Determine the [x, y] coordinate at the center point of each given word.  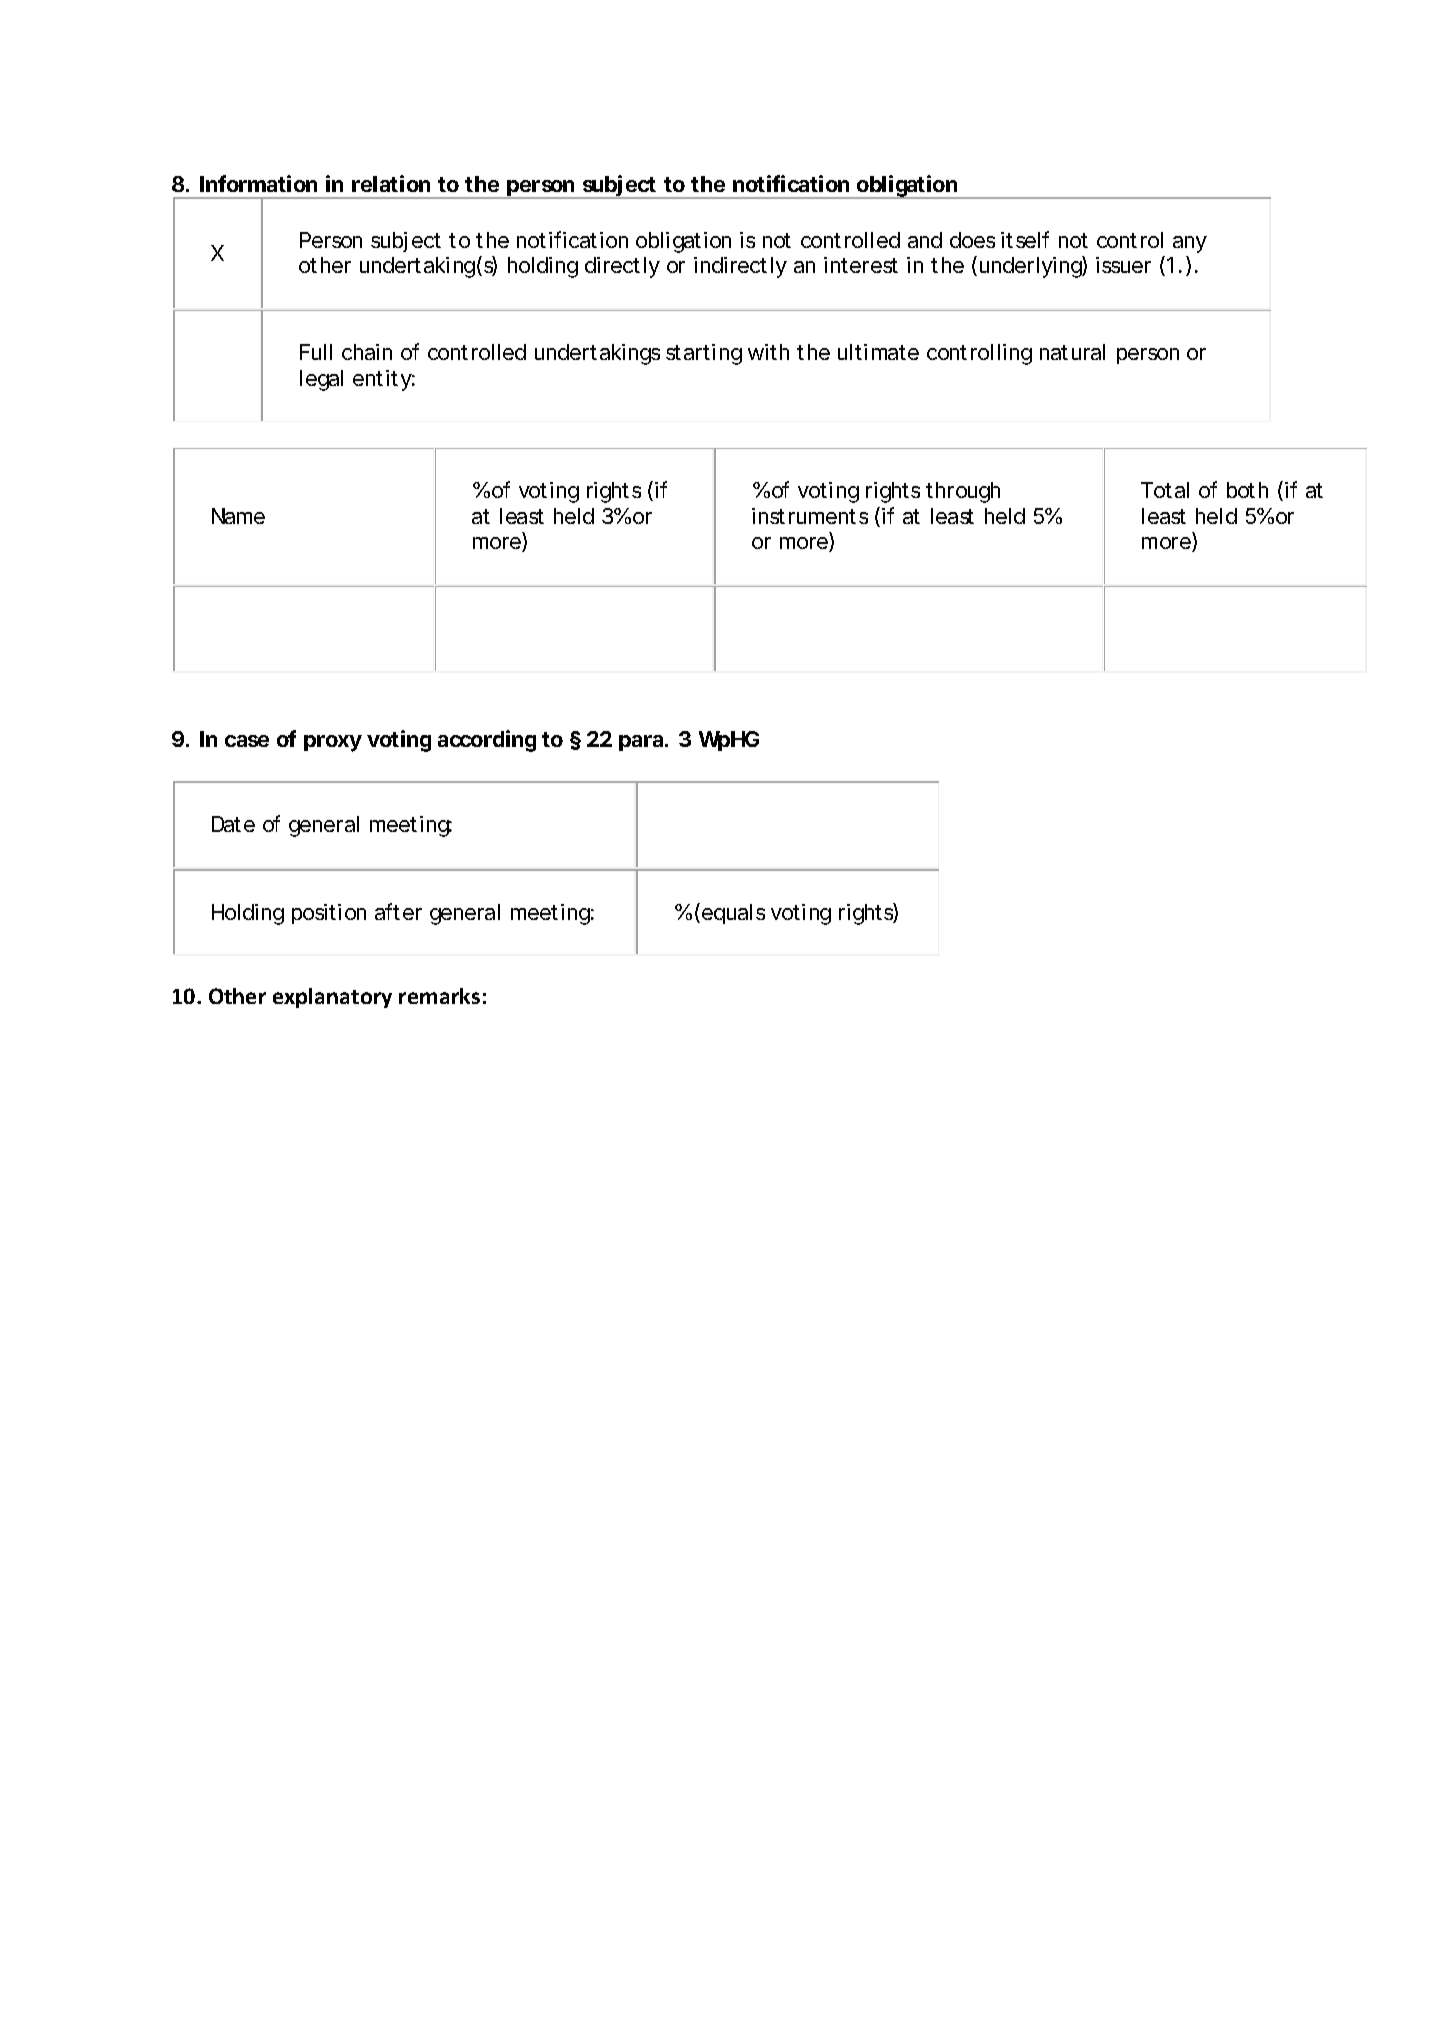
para [641, 743]
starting [704, 354]
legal [321, 380]
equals [733, 914]
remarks [439, 996]
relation [391, 183]
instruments [810, 516]
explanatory [332, 998]
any [1190, 244]
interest [861, 265]
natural [1072, 352]
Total [1165, 490]
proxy [333, 743]
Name [238, 516]
